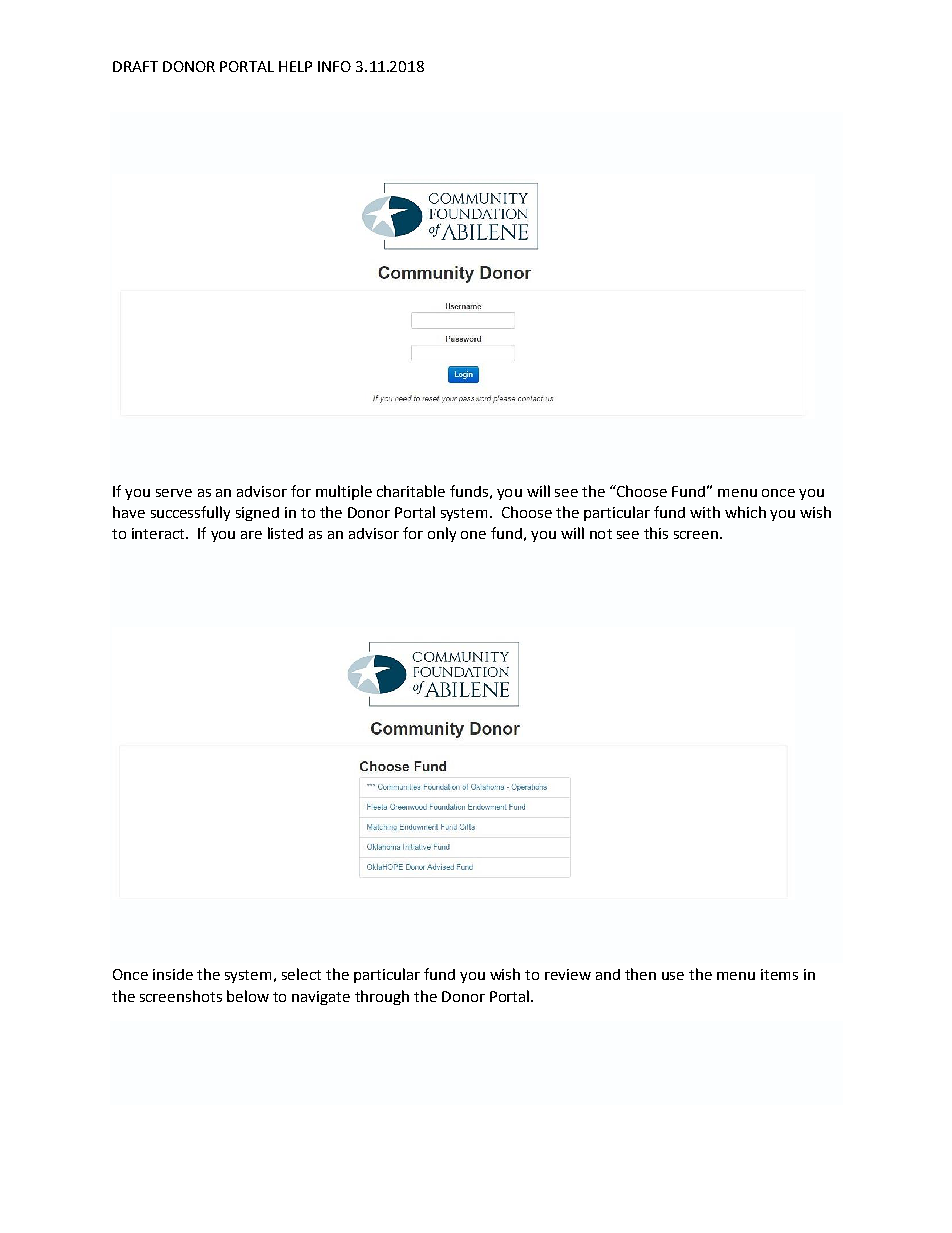 This screenshot has height=1233, width=952. What do you see at coordinates (382, 997) in the screenshot?
I see `through` at bounding box center [382, 997].
